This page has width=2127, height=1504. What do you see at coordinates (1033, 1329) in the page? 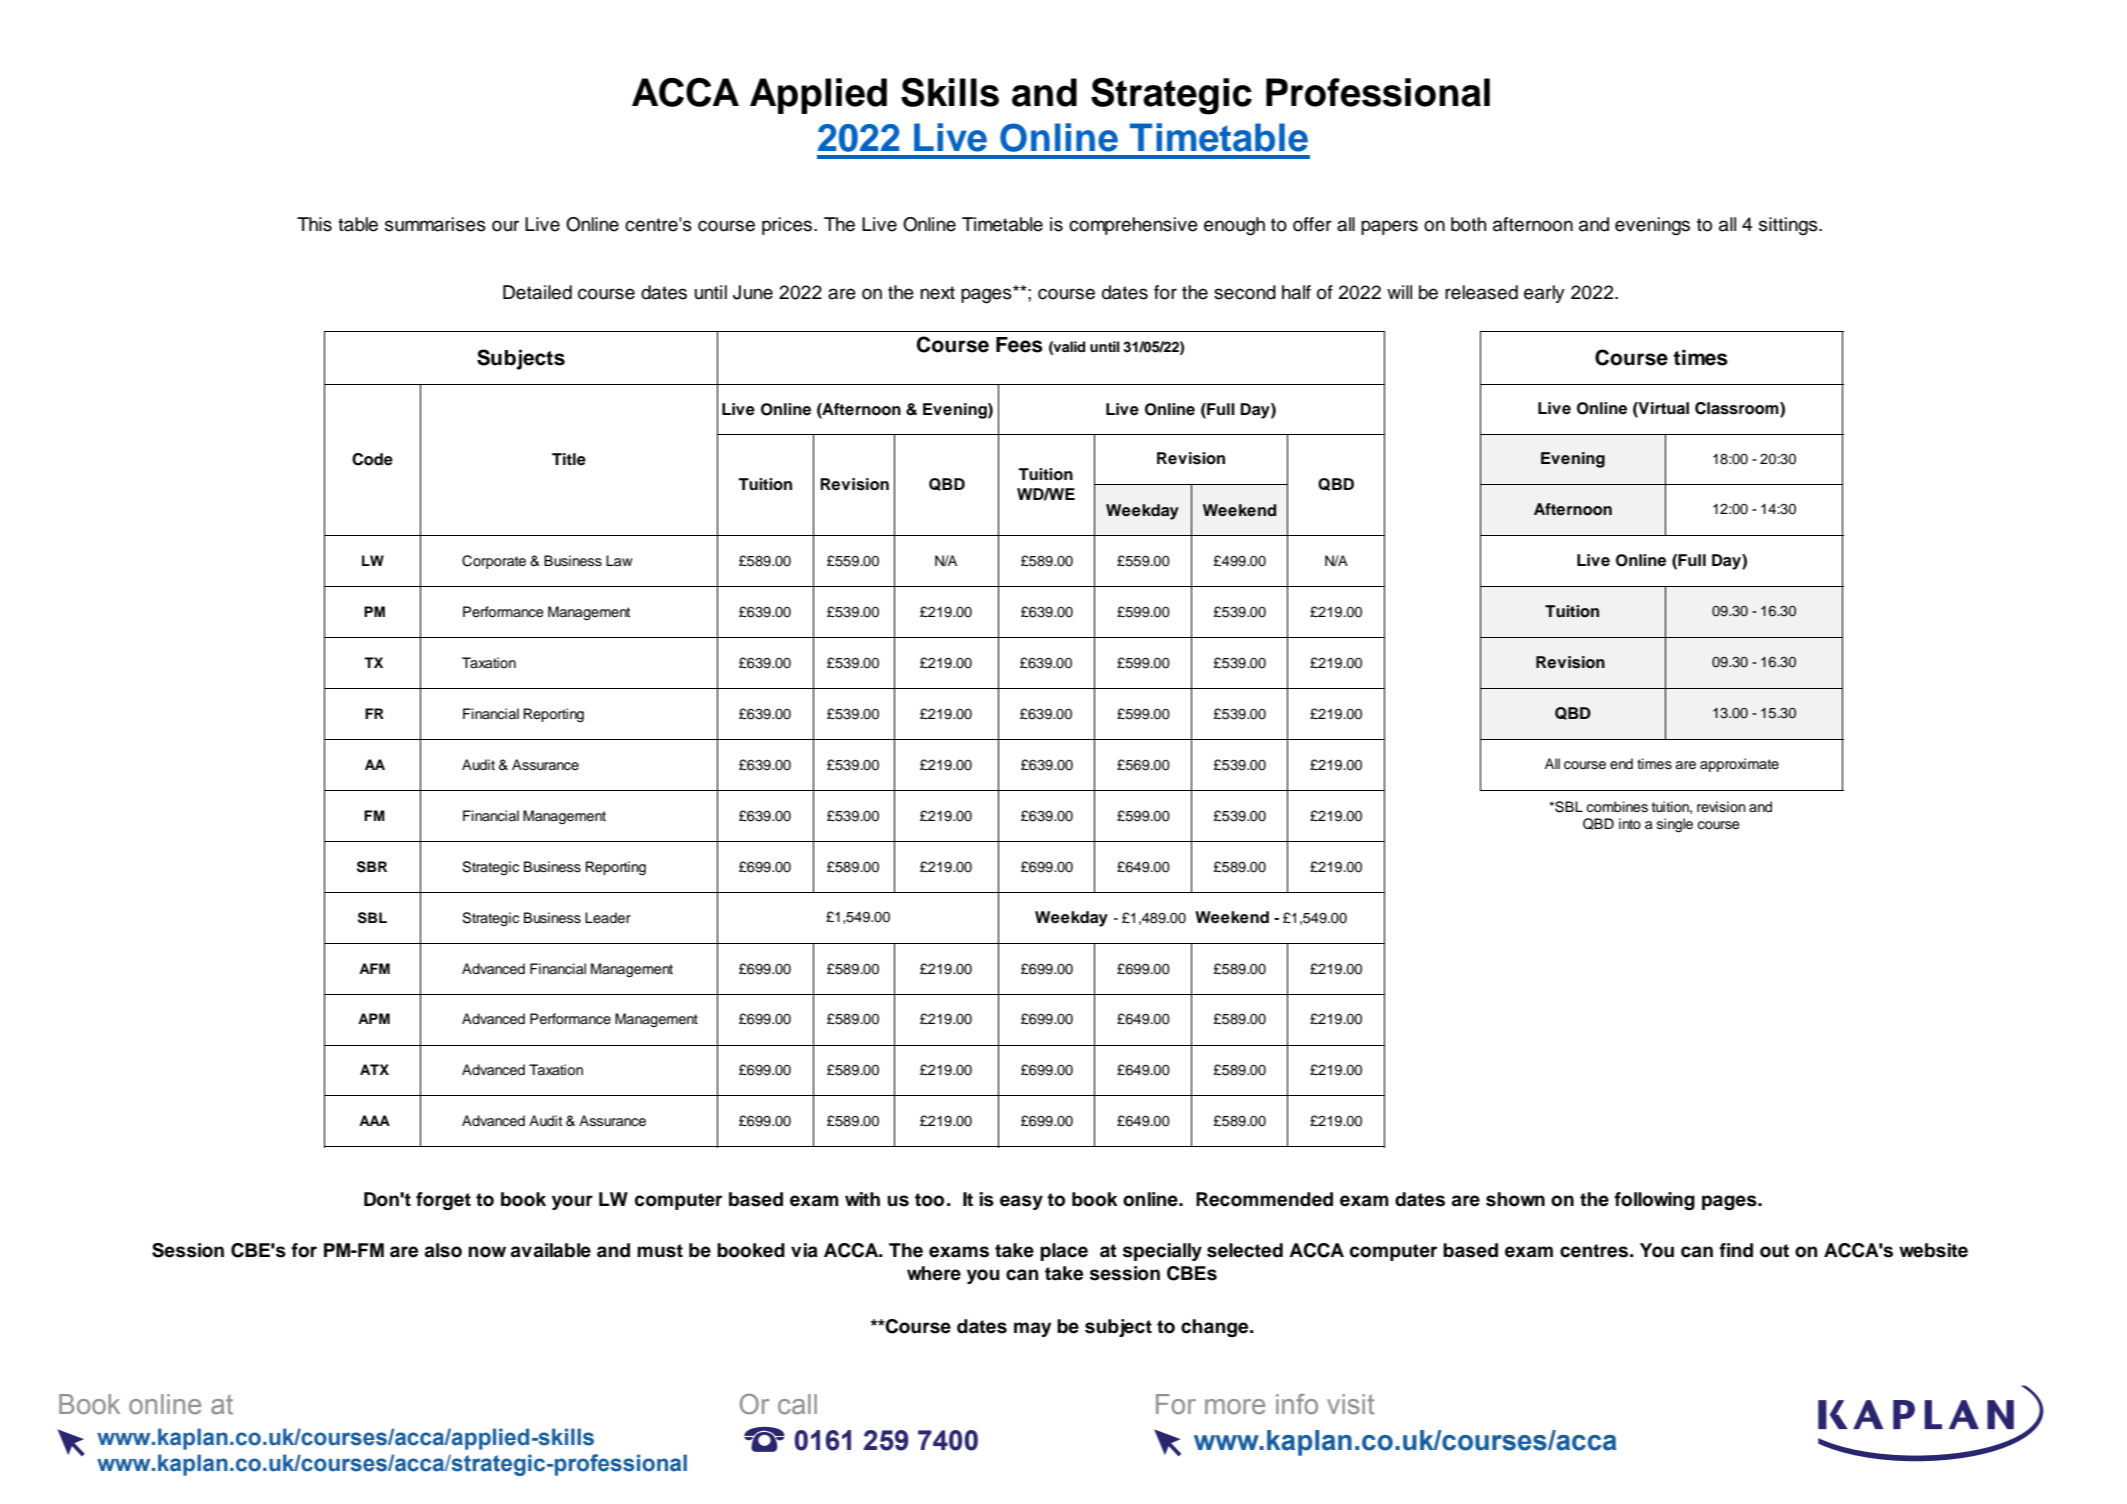
I see `may` at bounding box center [1033, 1329].
